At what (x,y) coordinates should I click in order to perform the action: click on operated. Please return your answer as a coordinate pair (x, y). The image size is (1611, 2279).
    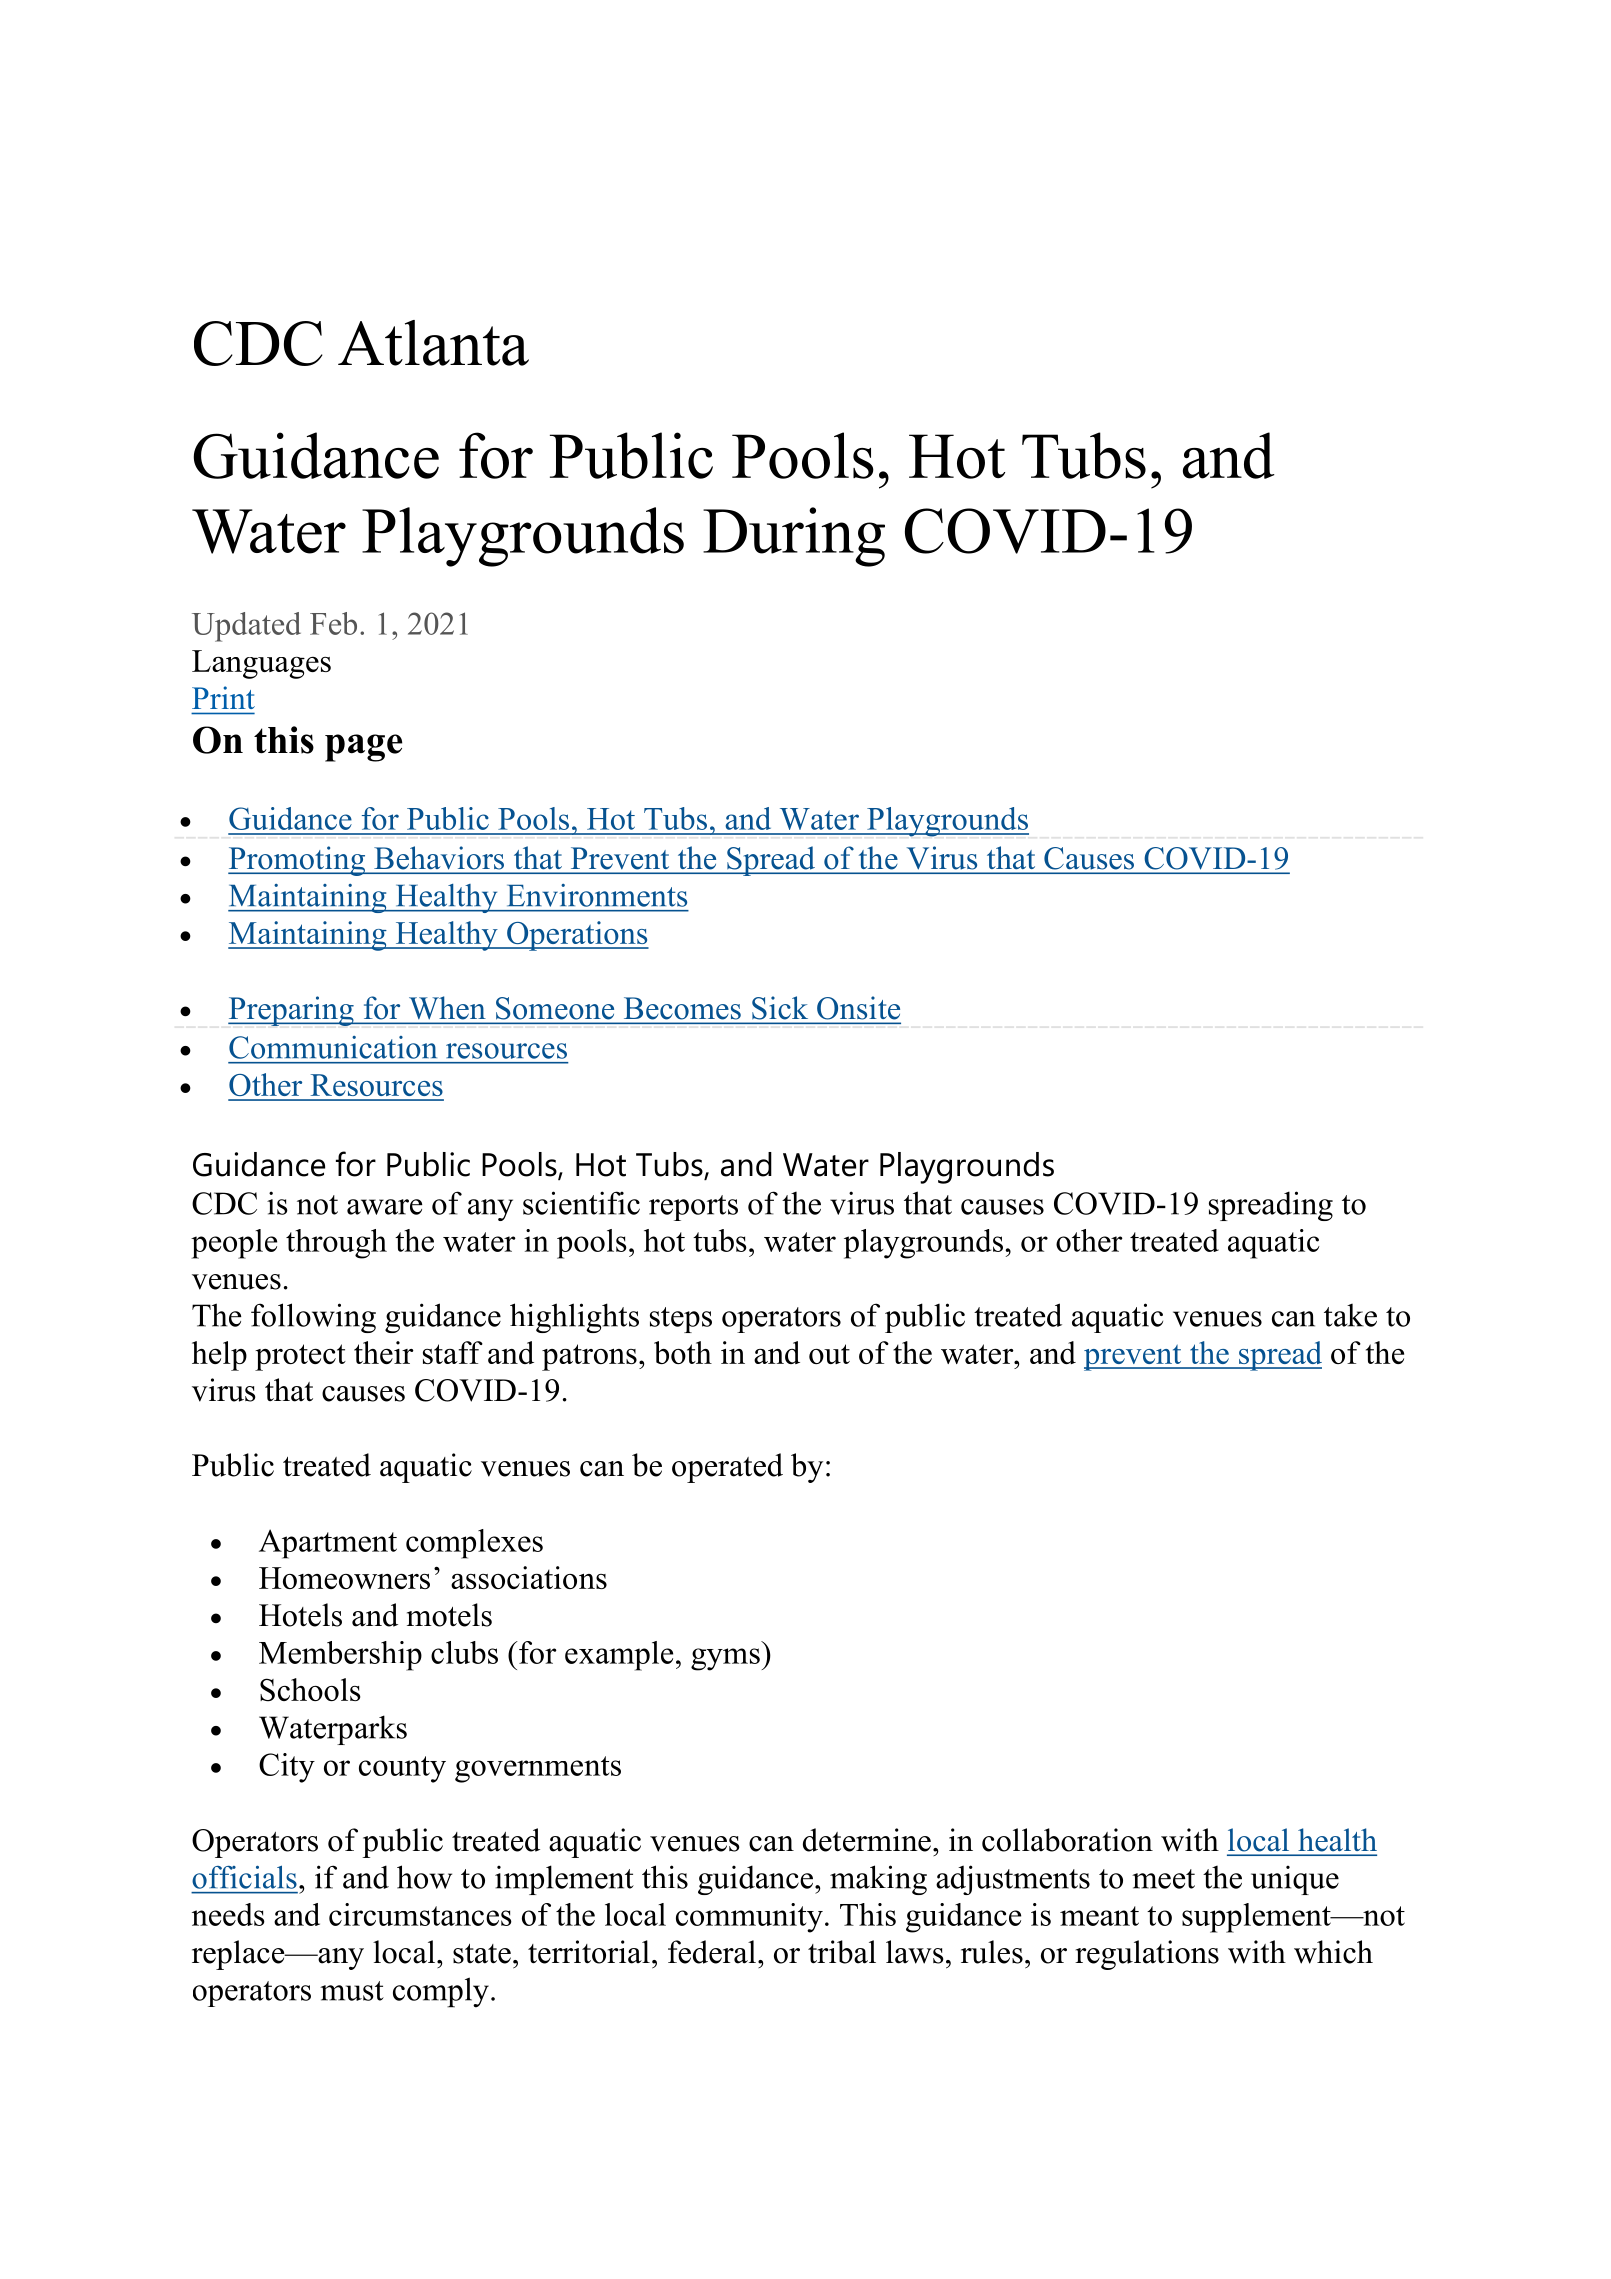
    Looking at the image, I should click on (727, 1468).
